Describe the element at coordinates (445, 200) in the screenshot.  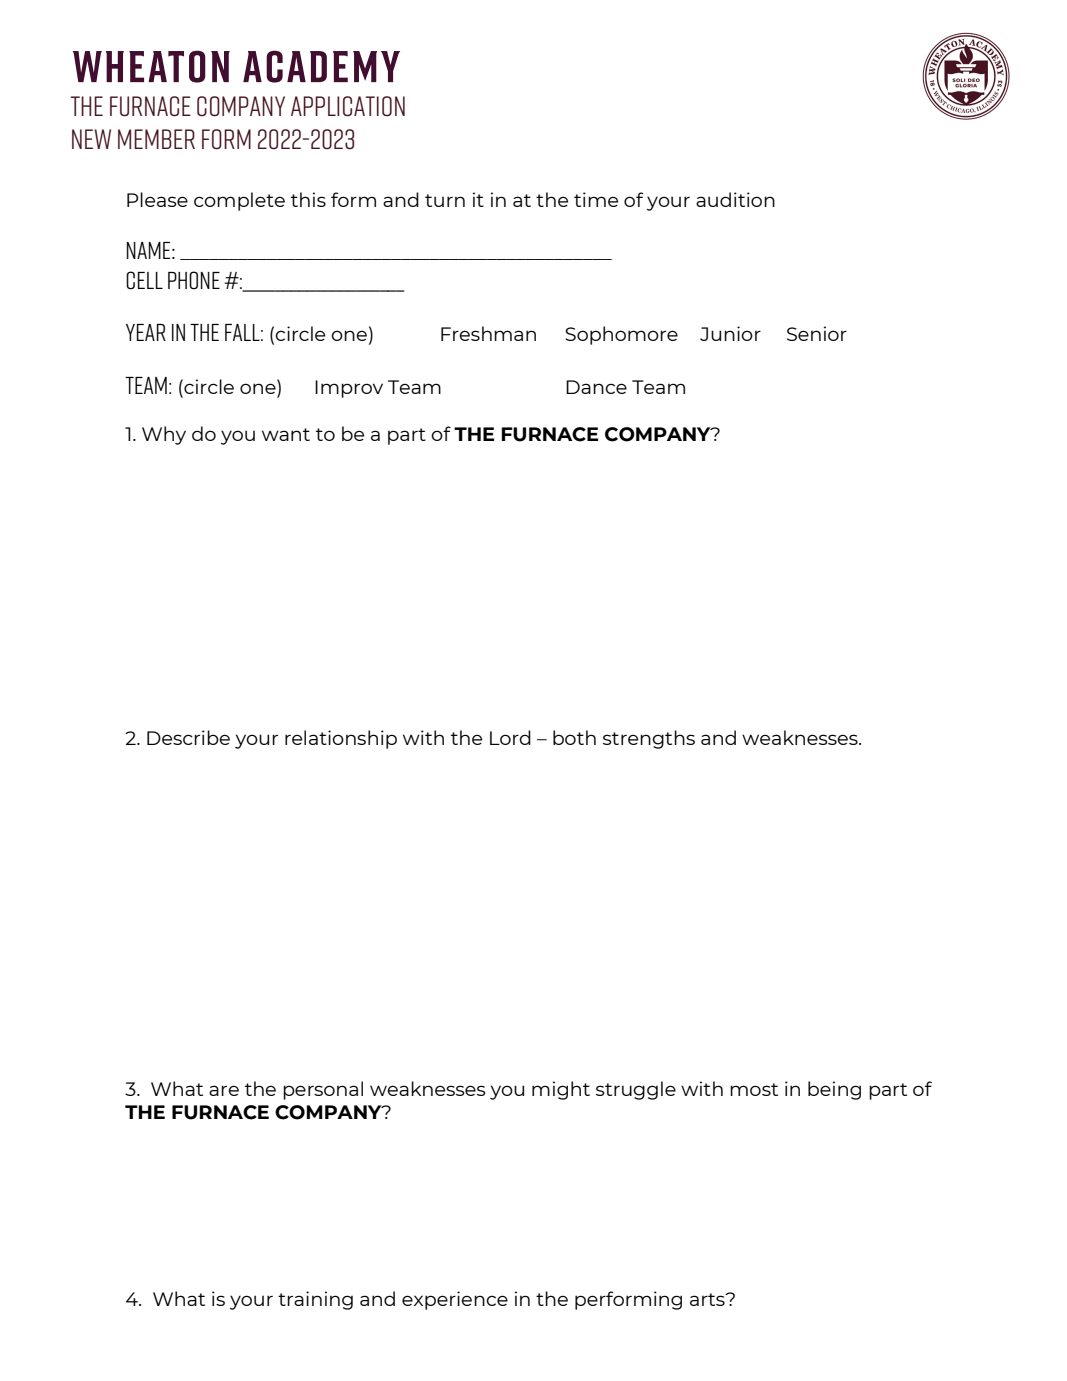
I see `turn` at that location.
